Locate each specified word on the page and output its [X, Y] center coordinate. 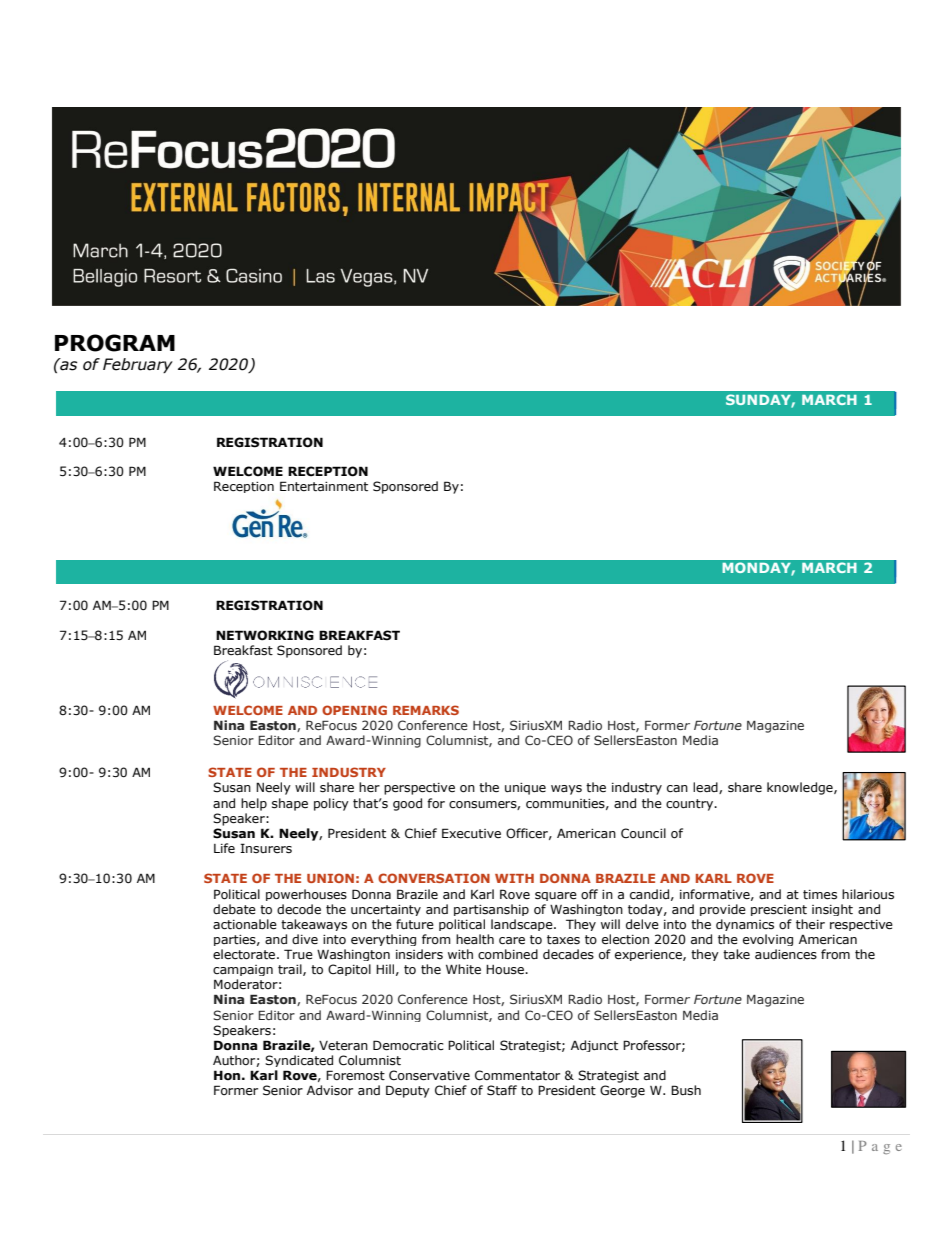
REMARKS [426, 710]
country [691, 805]
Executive [471, 833]
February [138, 365]
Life [224, 848]
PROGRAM [115, 343]
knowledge [801, 788]
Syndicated [299, 1061]
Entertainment [324, 486]
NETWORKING [265, 635]
